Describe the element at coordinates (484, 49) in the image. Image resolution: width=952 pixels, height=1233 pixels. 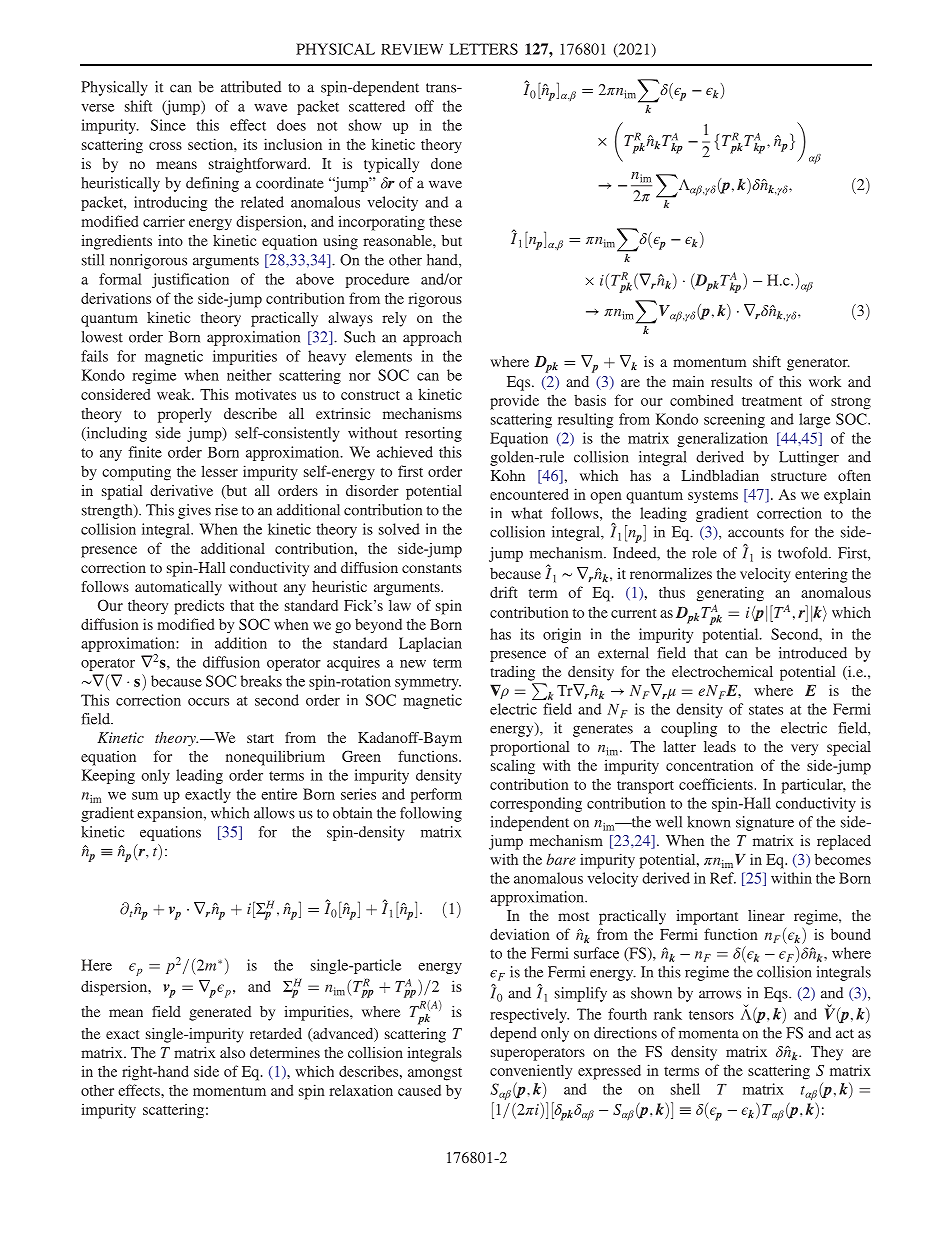
I see `LETTERS` at that location.
